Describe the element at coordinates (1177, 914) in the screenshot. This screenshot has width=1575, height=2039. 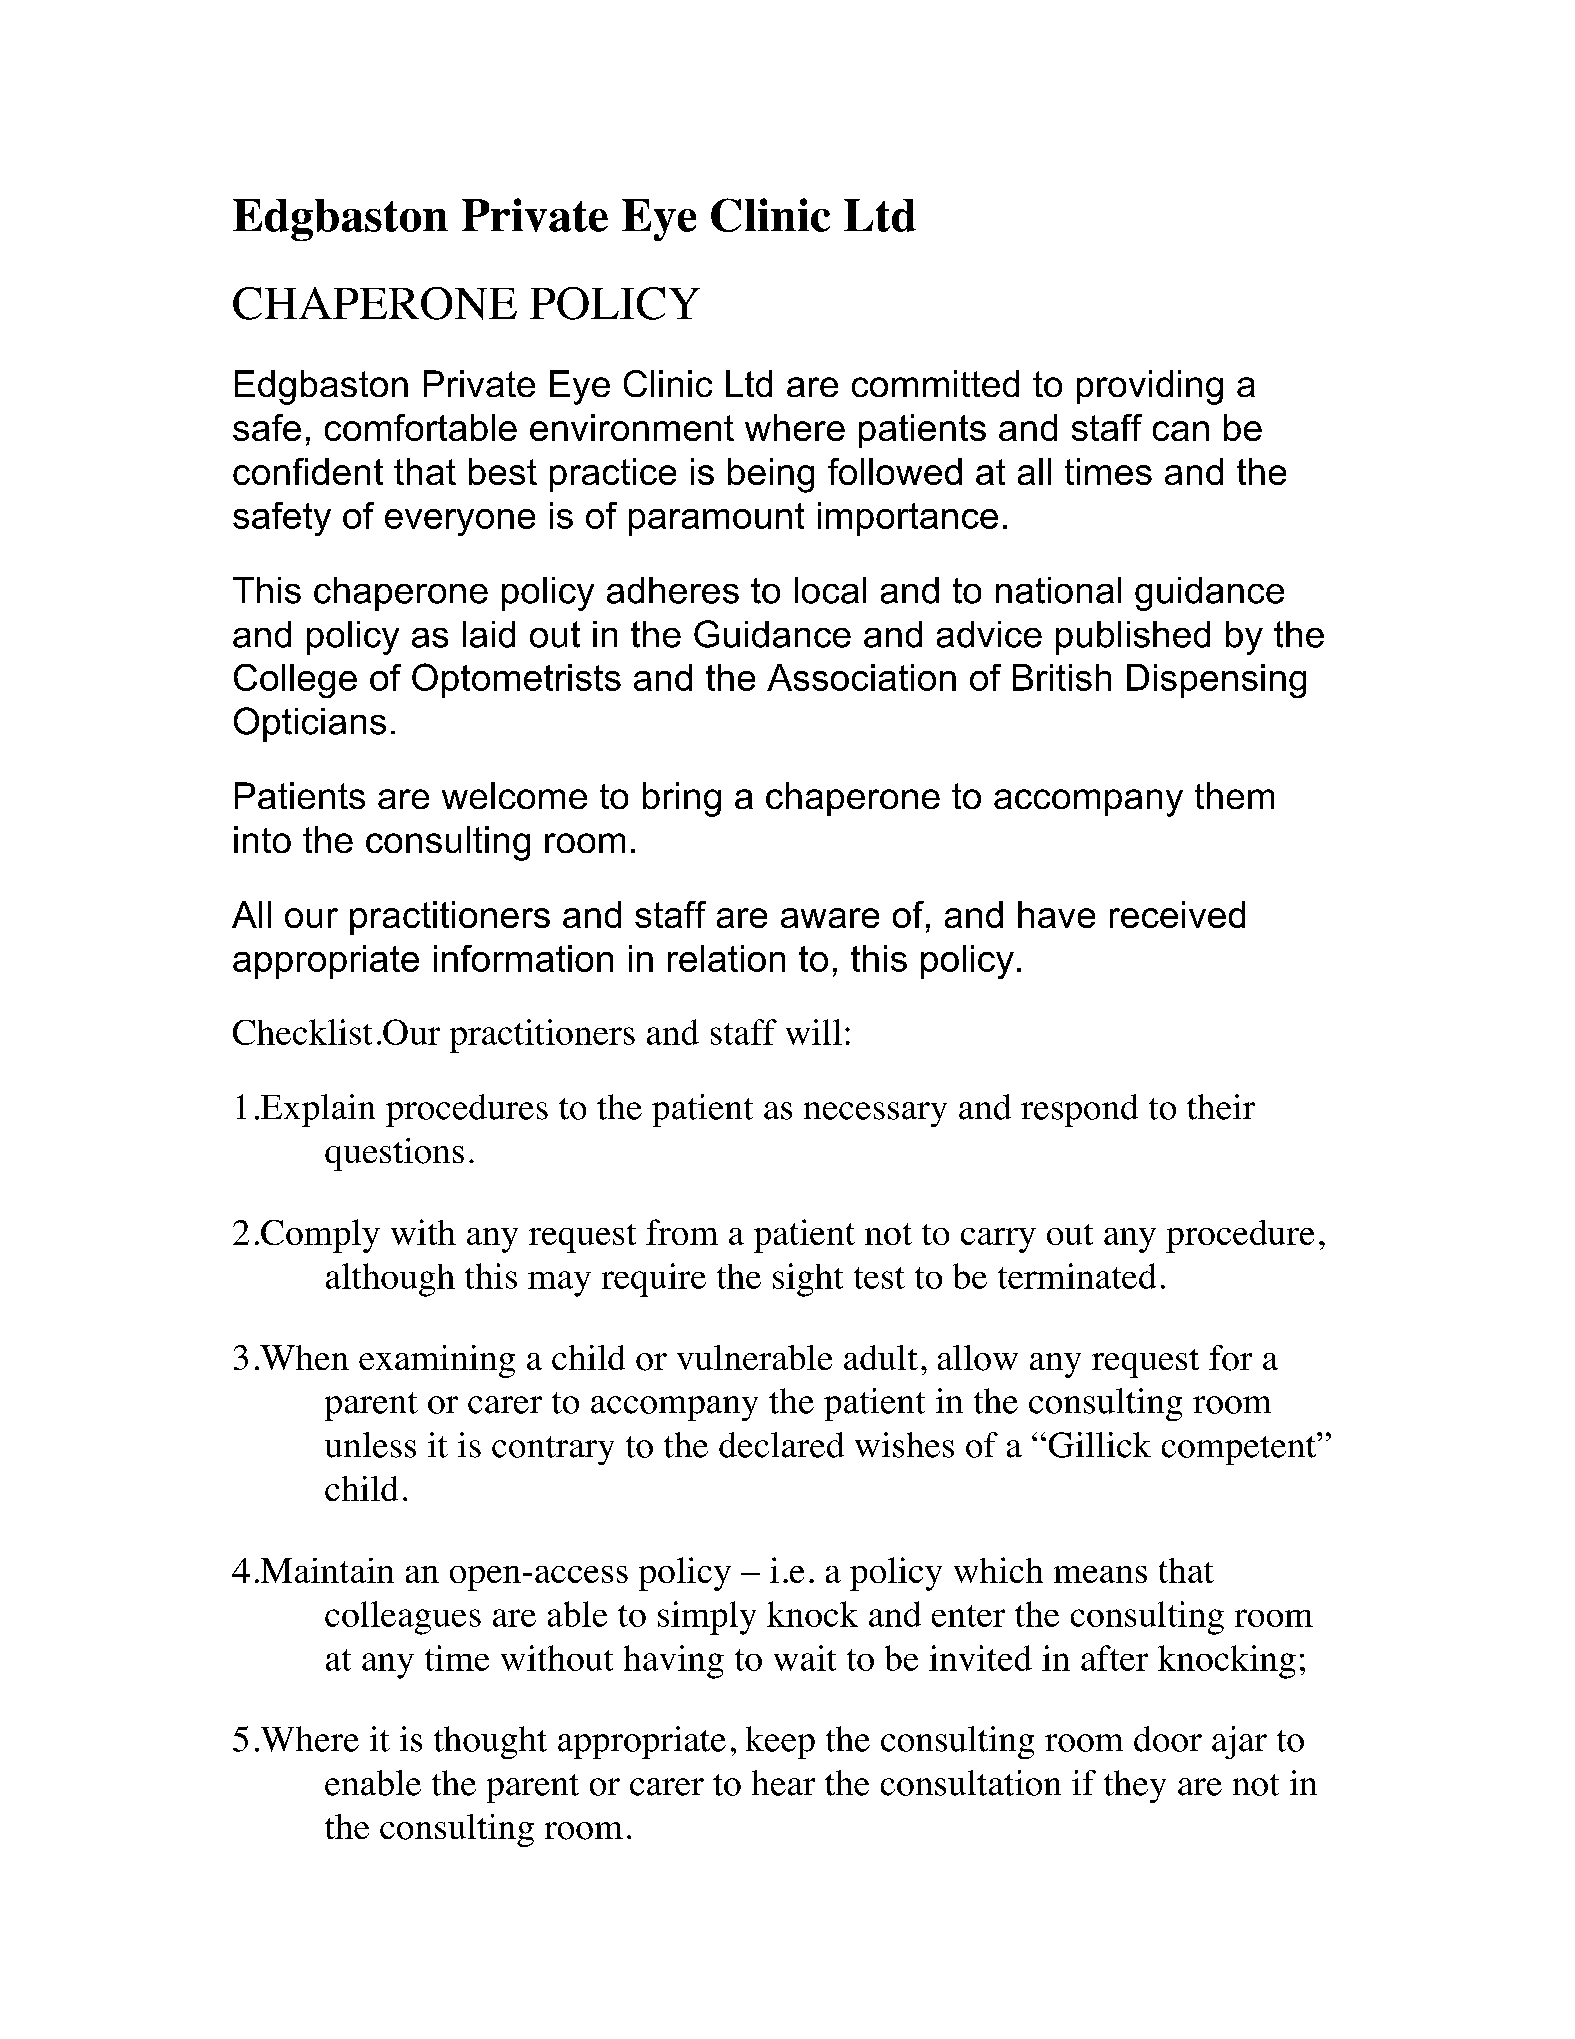
I see `received` at that location.
